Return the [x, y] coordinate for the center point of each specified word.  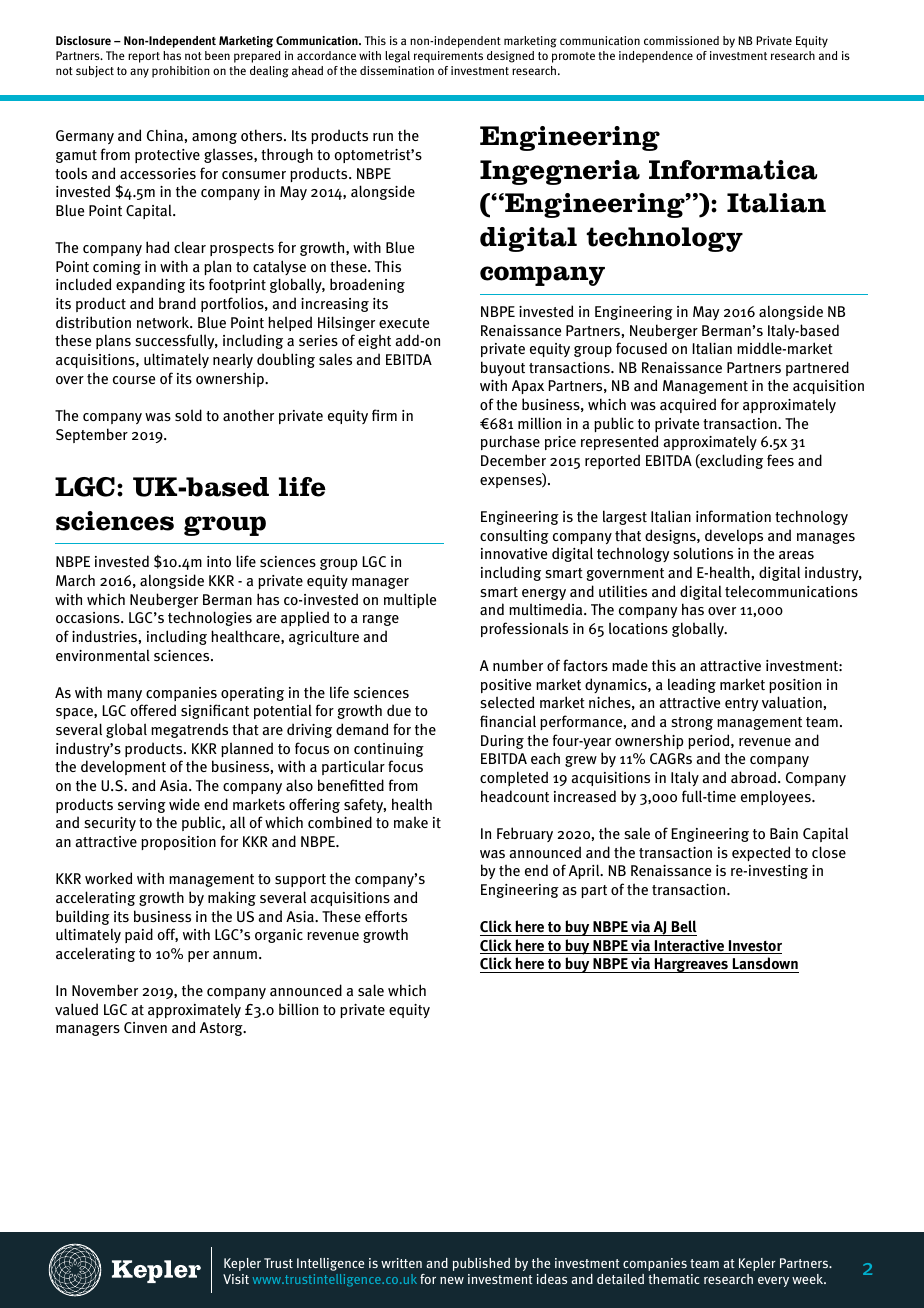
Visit [236, 1279]
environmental [103, 655]
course [134, 380]
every [773, 1282]
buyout [503, 368]
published [481, 1264]
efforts [386, 916]
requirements [448, 57]
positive [506, 686]
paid [139, 935]
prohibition [180, 72]
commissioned [681, 40]
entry [741, 704]
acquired [688, 405]
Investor [754, 947]
